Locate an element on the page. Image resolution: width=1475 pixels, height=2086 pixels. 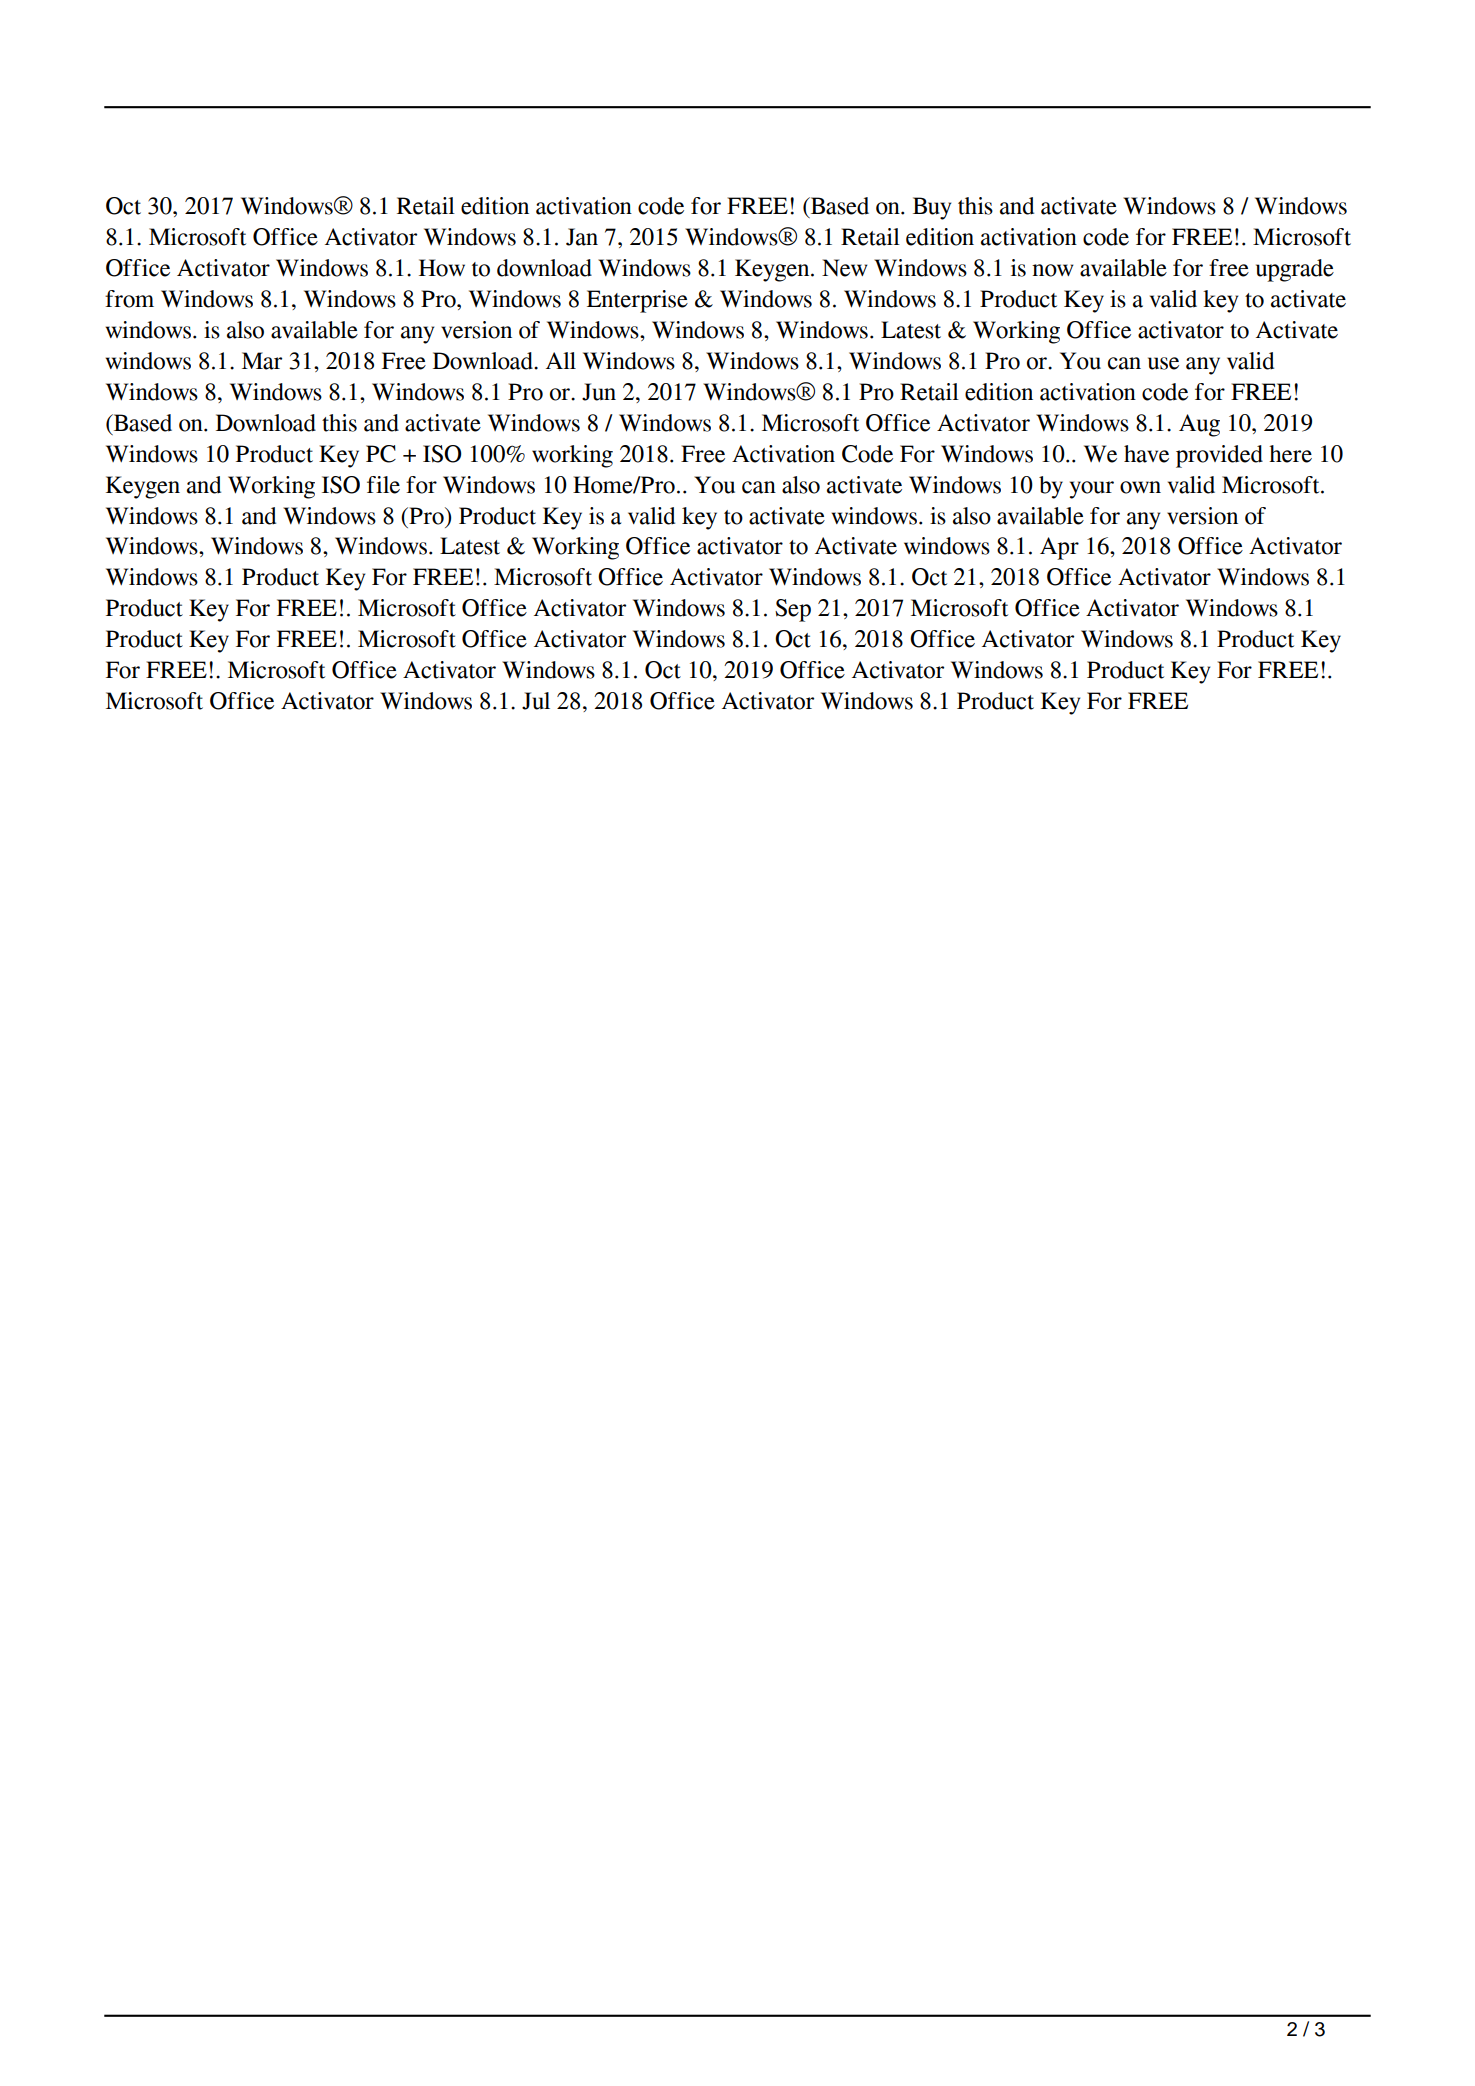
Sep is located at coordinates (793, 610).
